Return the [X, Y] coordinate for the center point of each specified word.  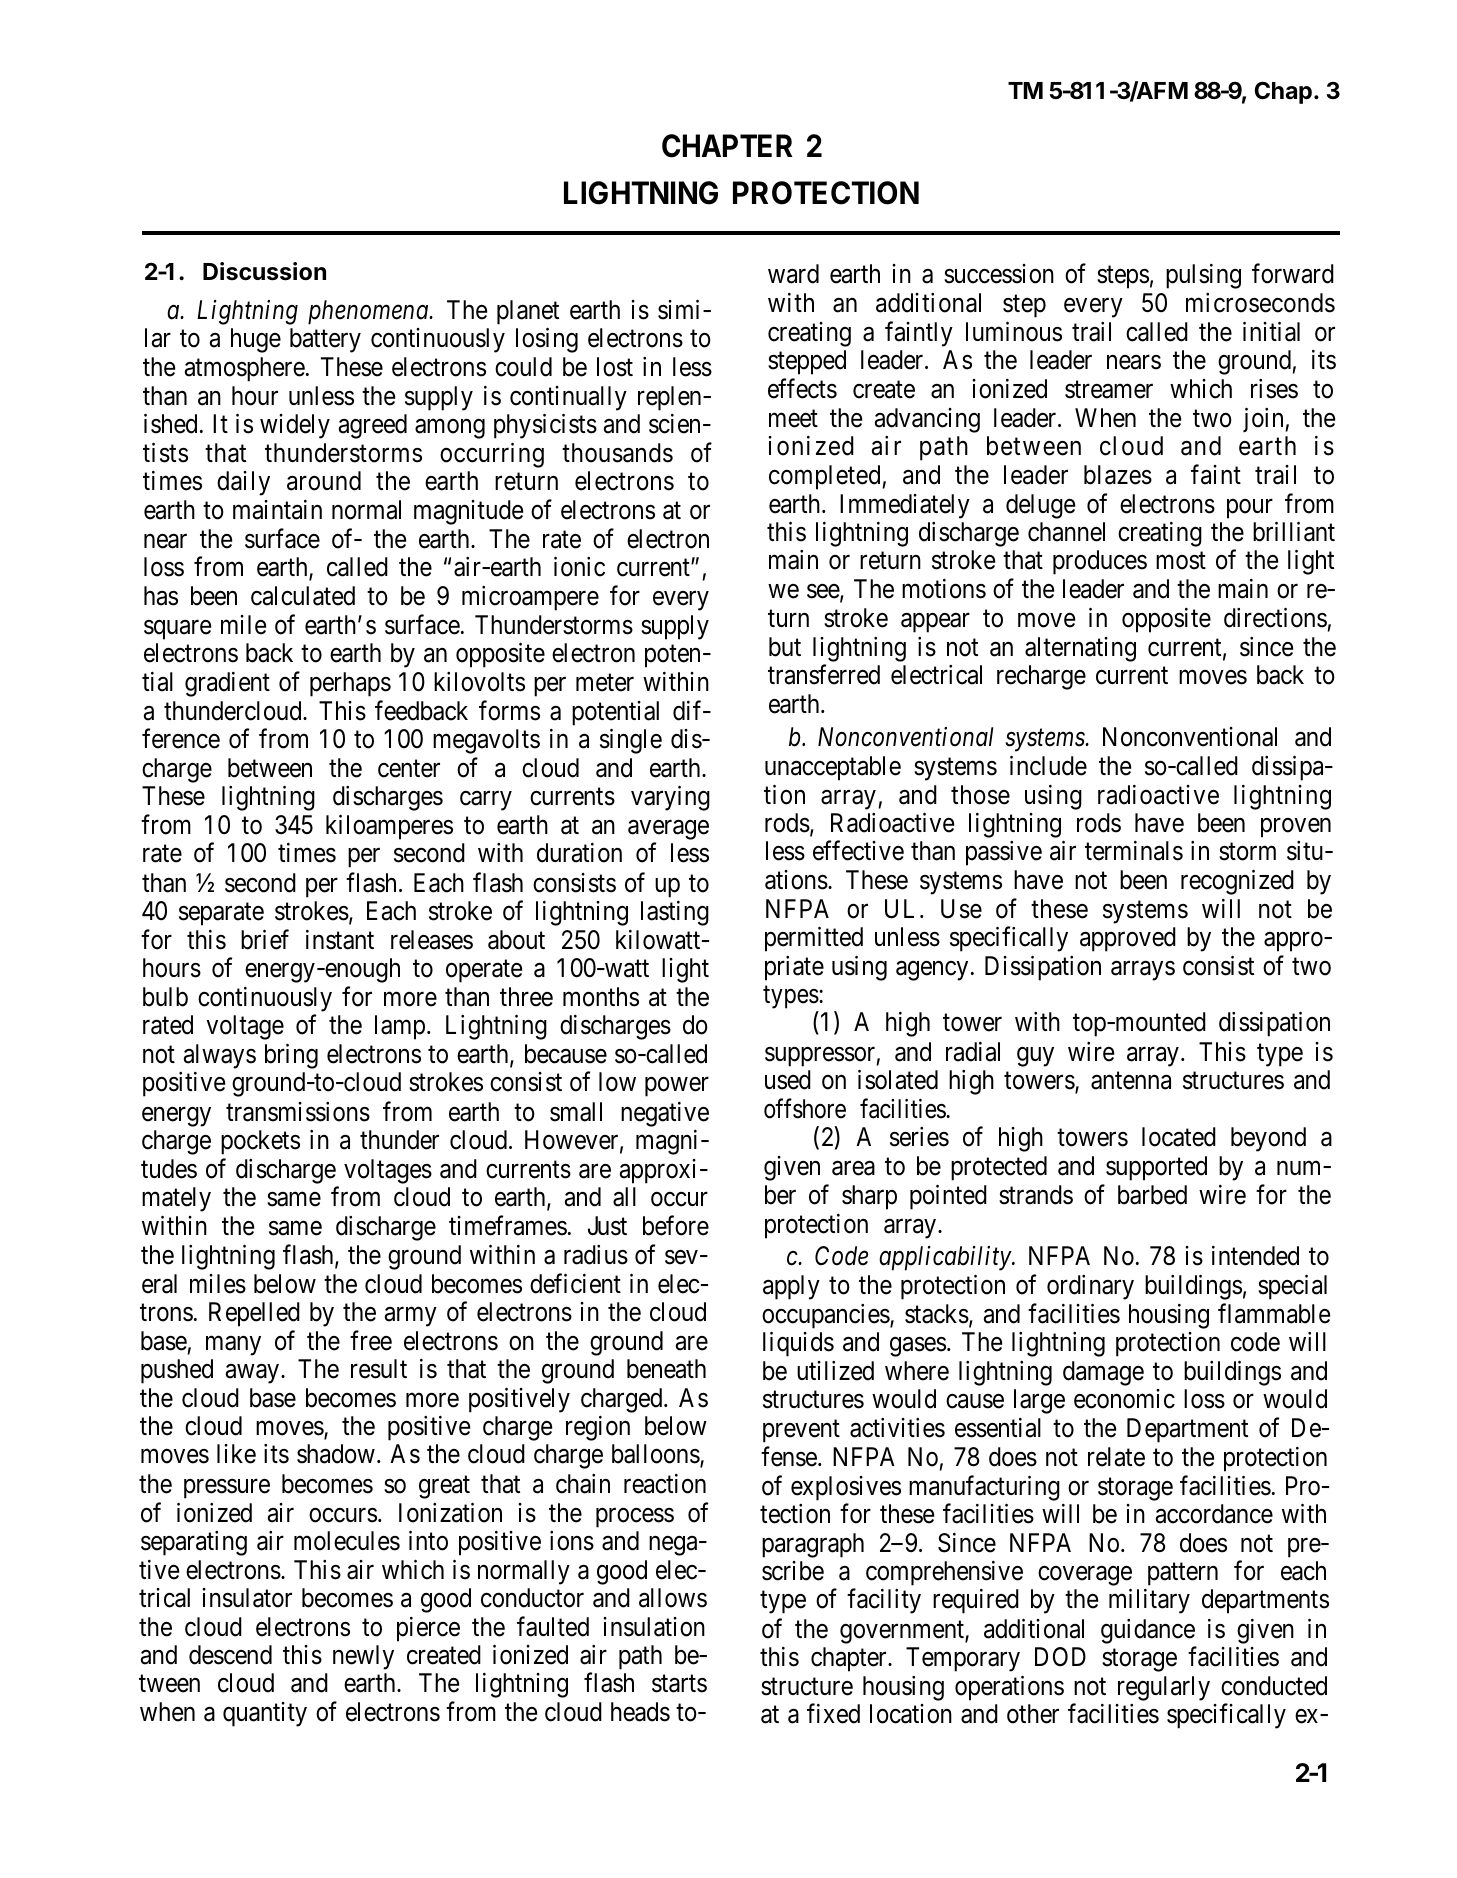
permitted [814, 939]
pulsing [1203, 276]
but [785, 647]
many [233, 1346]
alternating [1080, 649]
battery [325, 340]
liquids [798, 1344]
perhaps [350, 684]
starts [679, 1684]
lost [615, 367]
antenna [1131, 1081]
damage [1103, 1373]
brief [265, 939]
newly [363, 1657]
